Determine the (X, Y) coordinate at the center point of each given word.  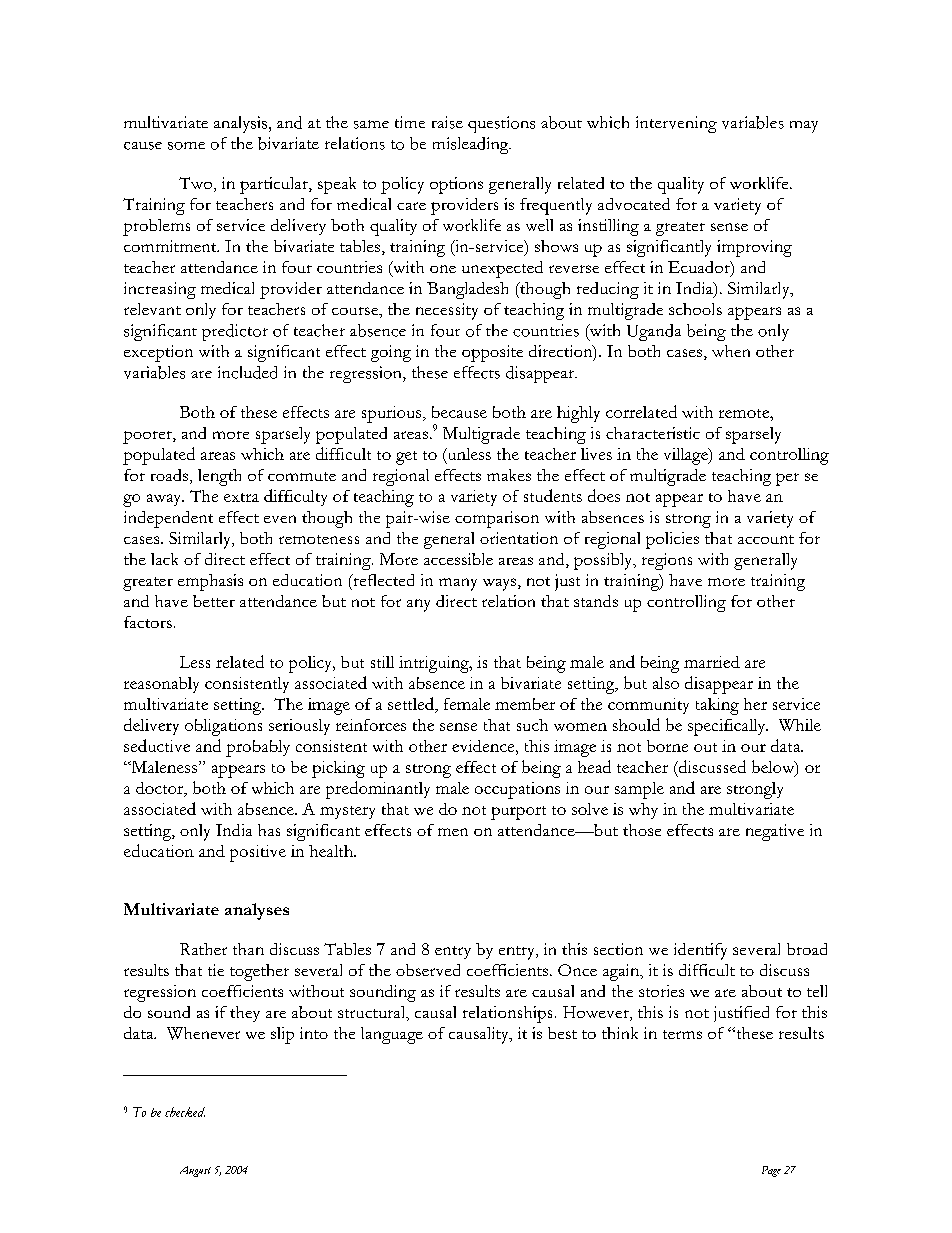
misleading (472, 145)
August (195, 1171)
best (562, 1033)
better (214, 601)
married (712, 662)
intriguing (435, 664)
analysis (240, 124)
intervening (676, 124)
